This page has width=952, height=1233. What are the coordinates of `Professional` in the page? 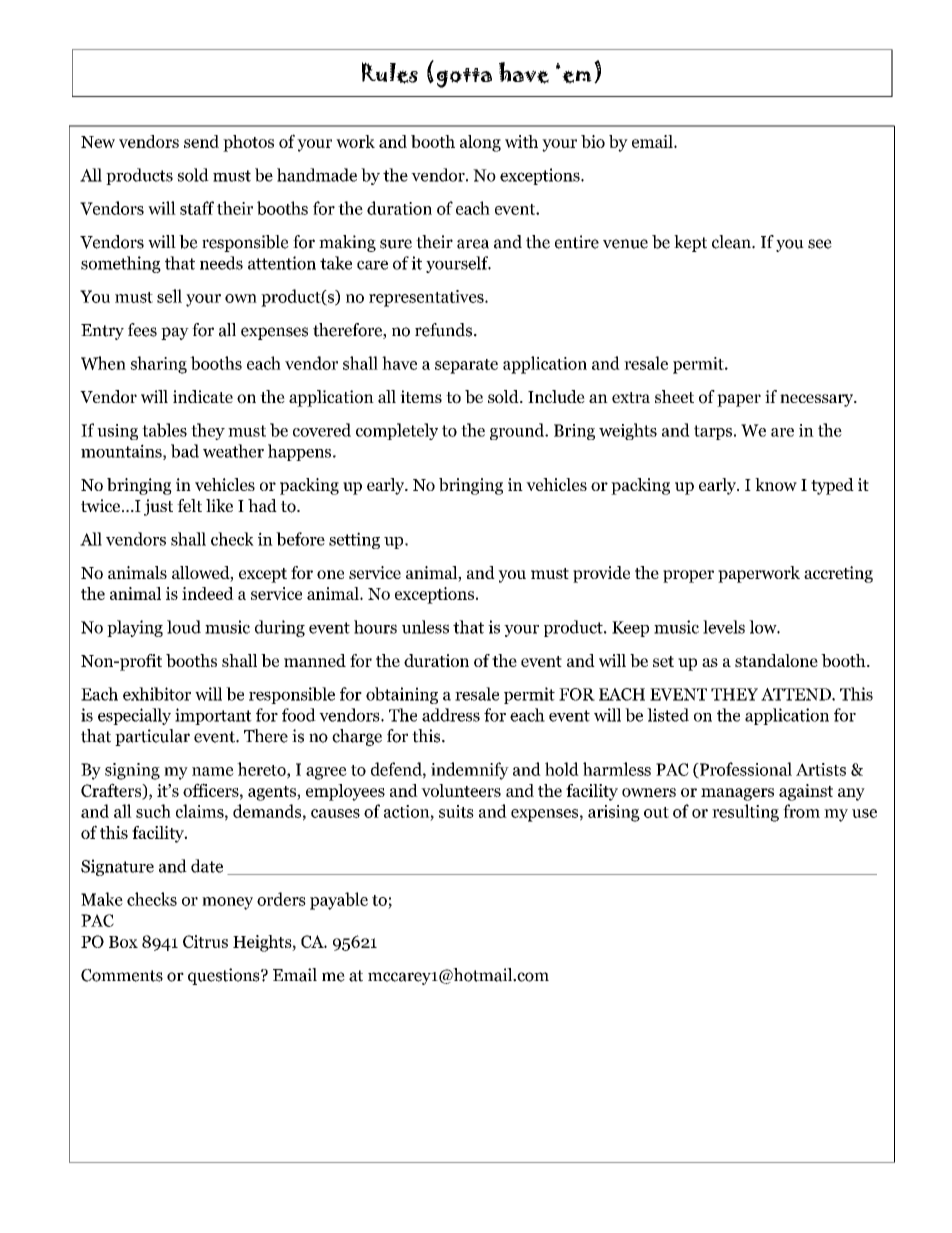 It's located at (744, 770).
